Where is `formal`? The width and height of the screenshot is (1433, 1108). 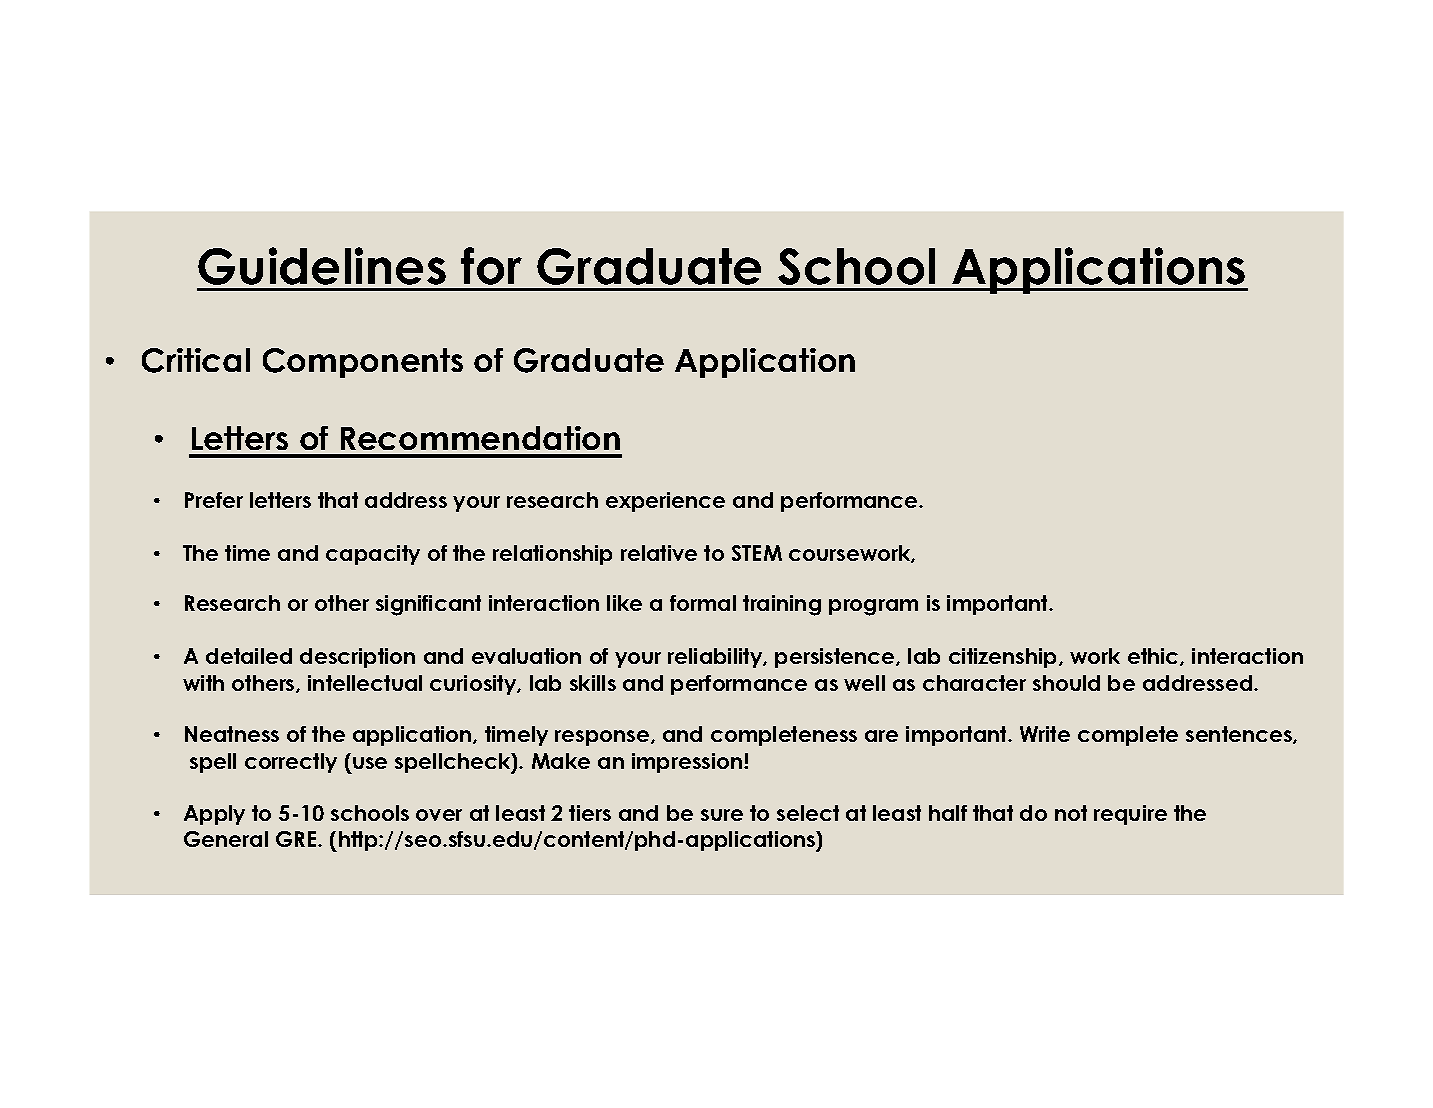
formal is located at coordinates (703, 603).
